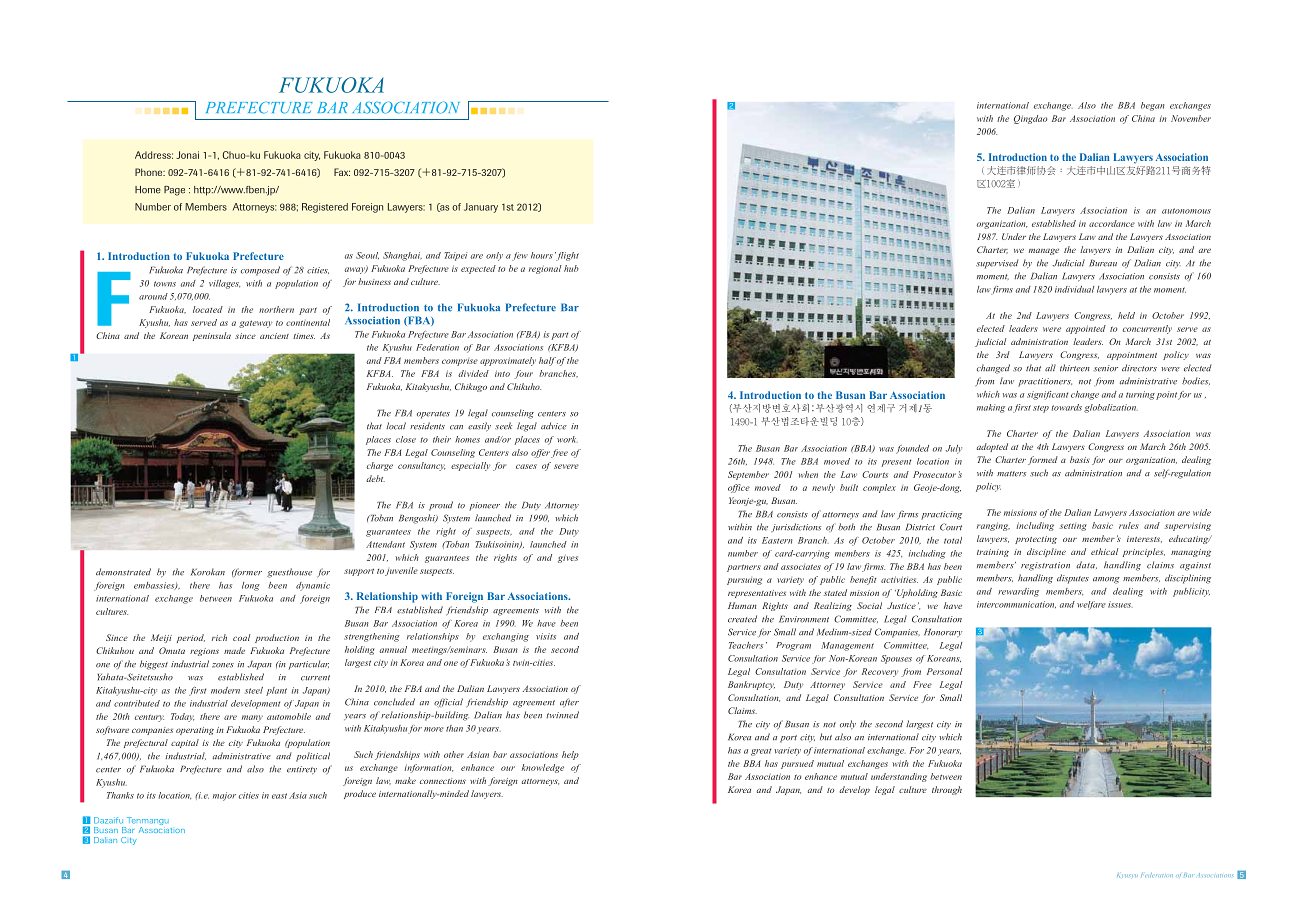 The height and width of the document is (924, 1308). What do you see at coordinates (380, 466) in the document?
I see `charge` at bounding box center [380, 466].
